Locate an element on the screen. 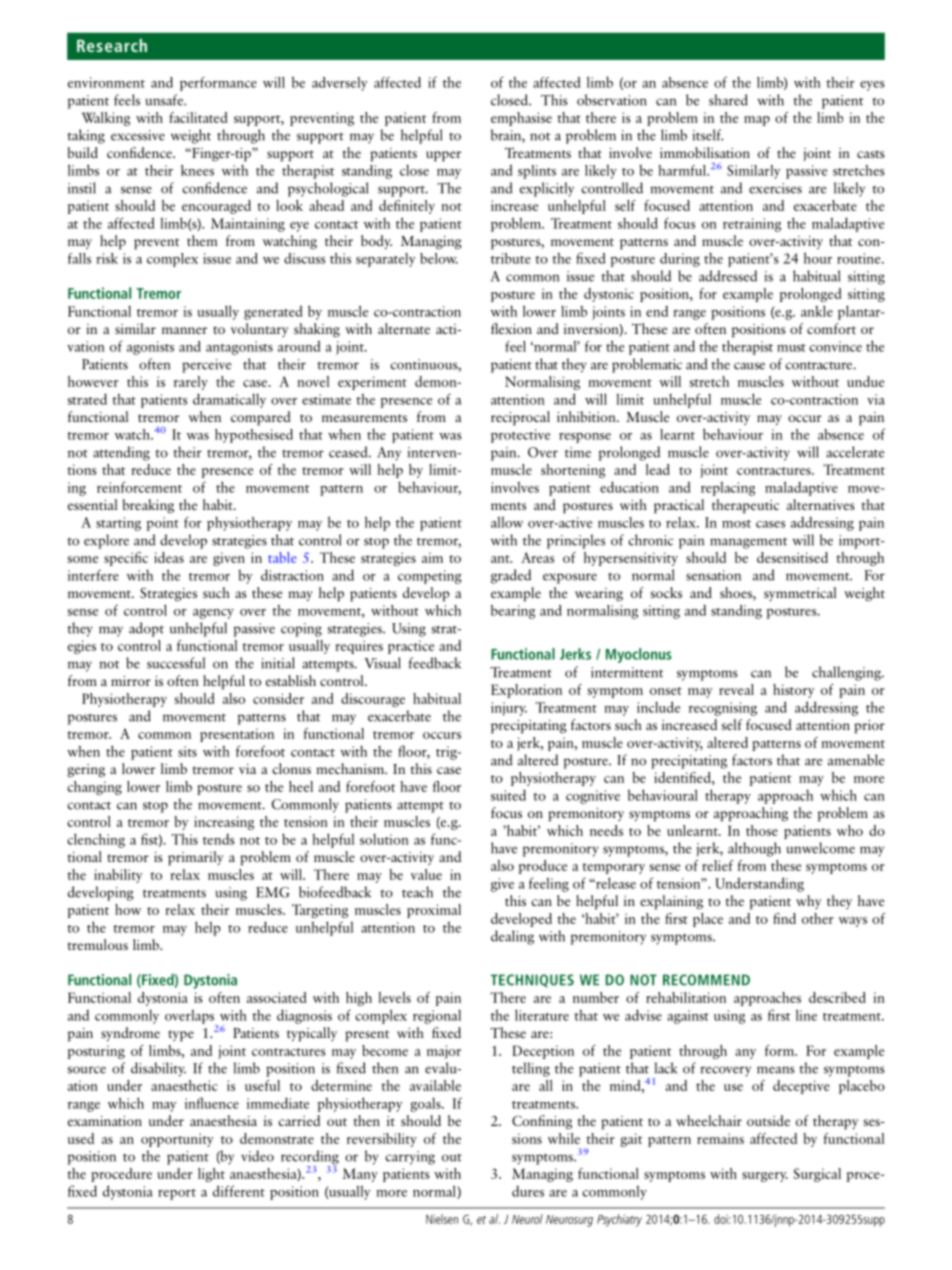 The image size is (952, 1270). bearing is located at coordinates (513, 612).
